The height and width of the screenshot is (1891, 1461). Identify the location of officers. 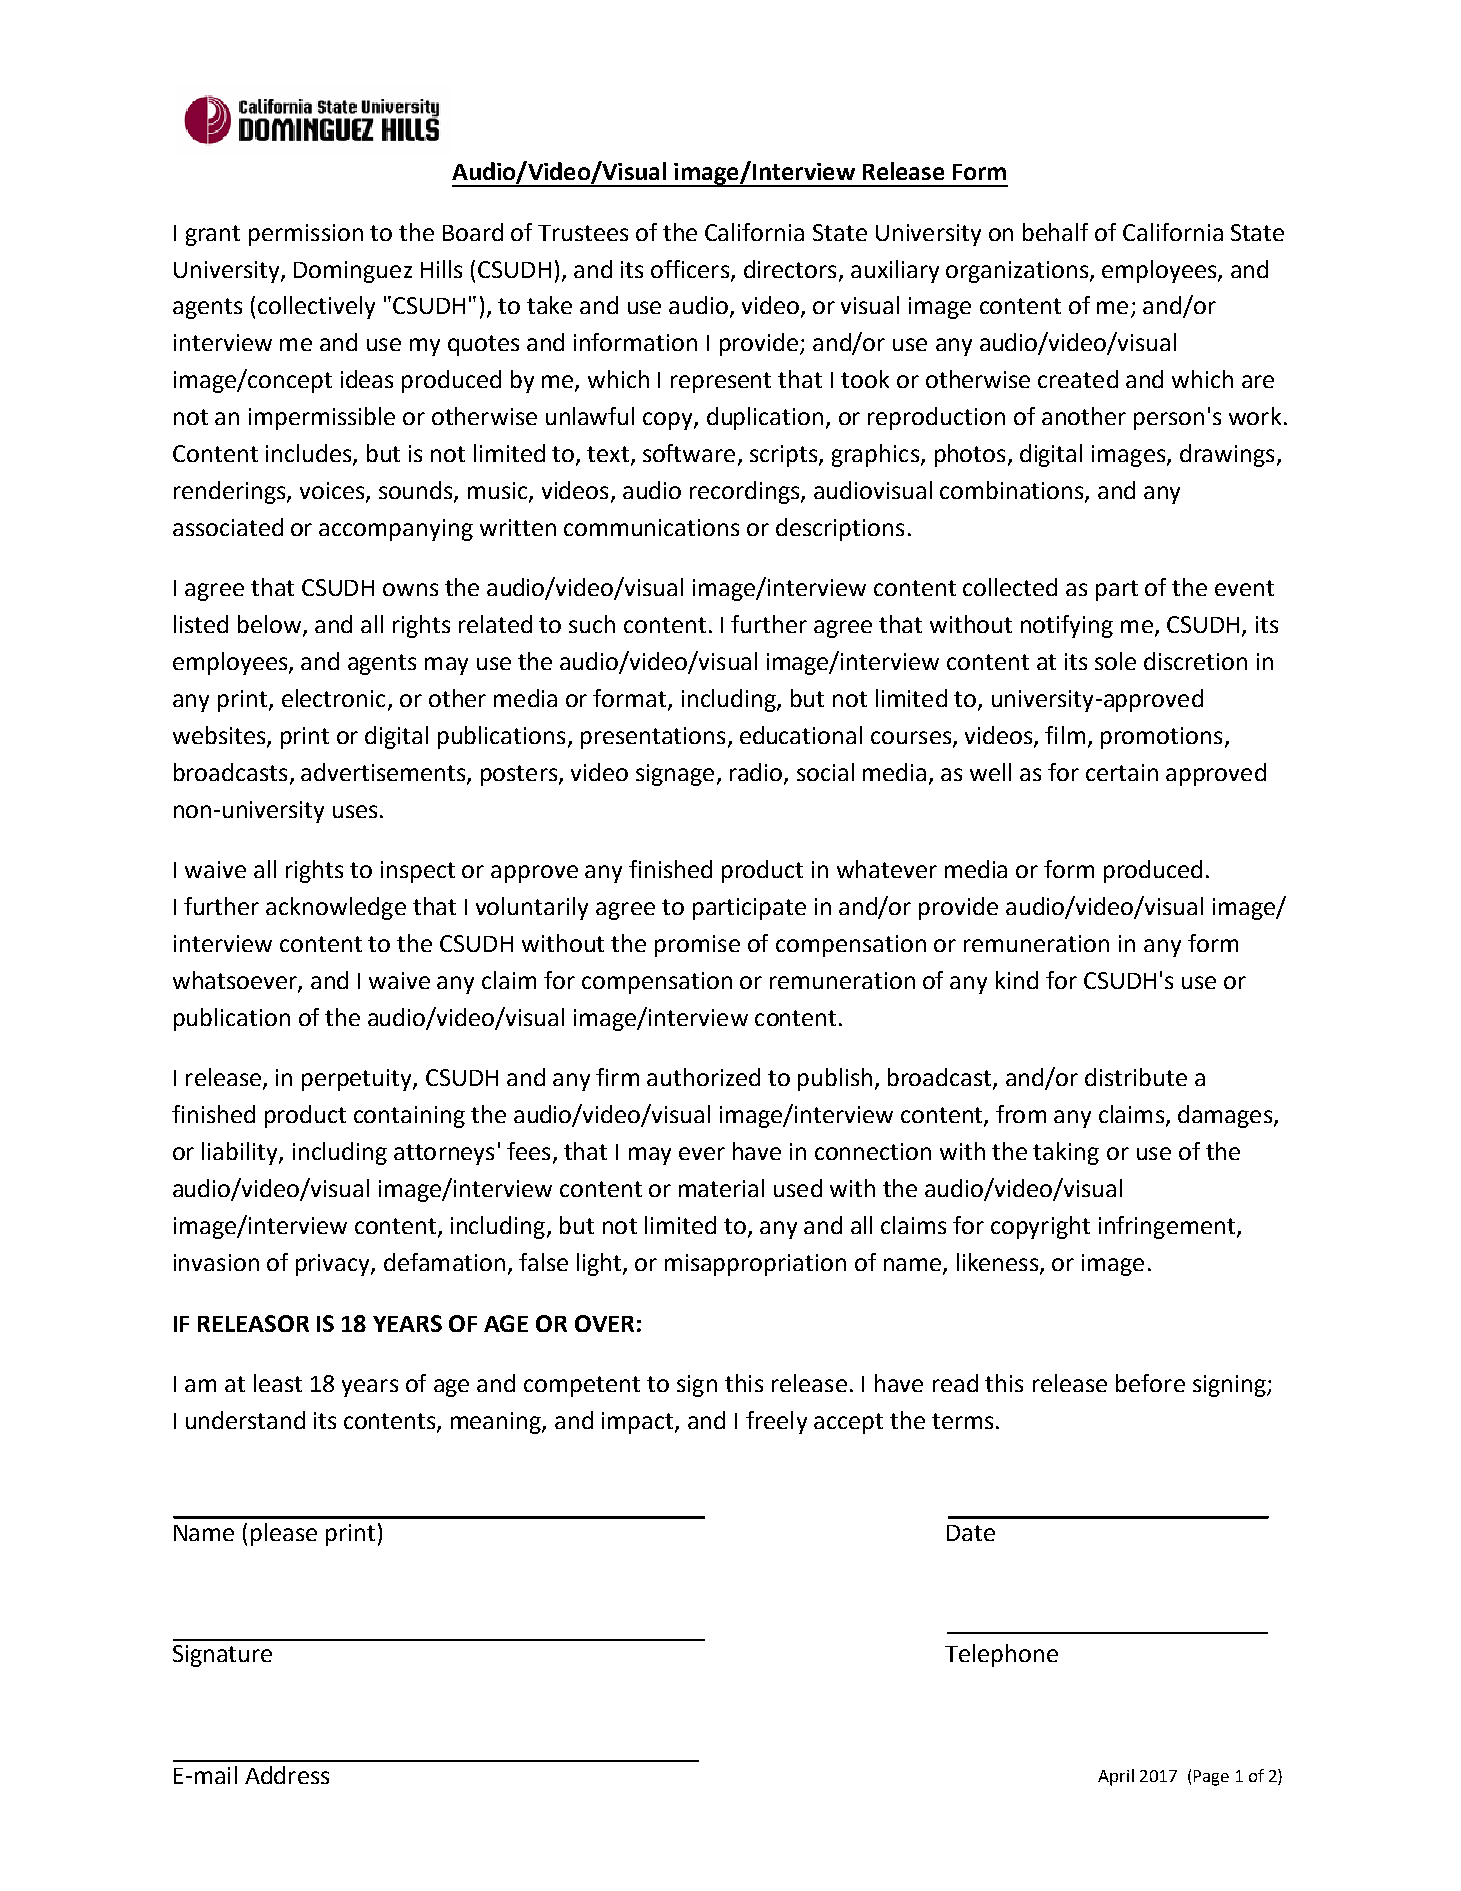
(690, 269).
